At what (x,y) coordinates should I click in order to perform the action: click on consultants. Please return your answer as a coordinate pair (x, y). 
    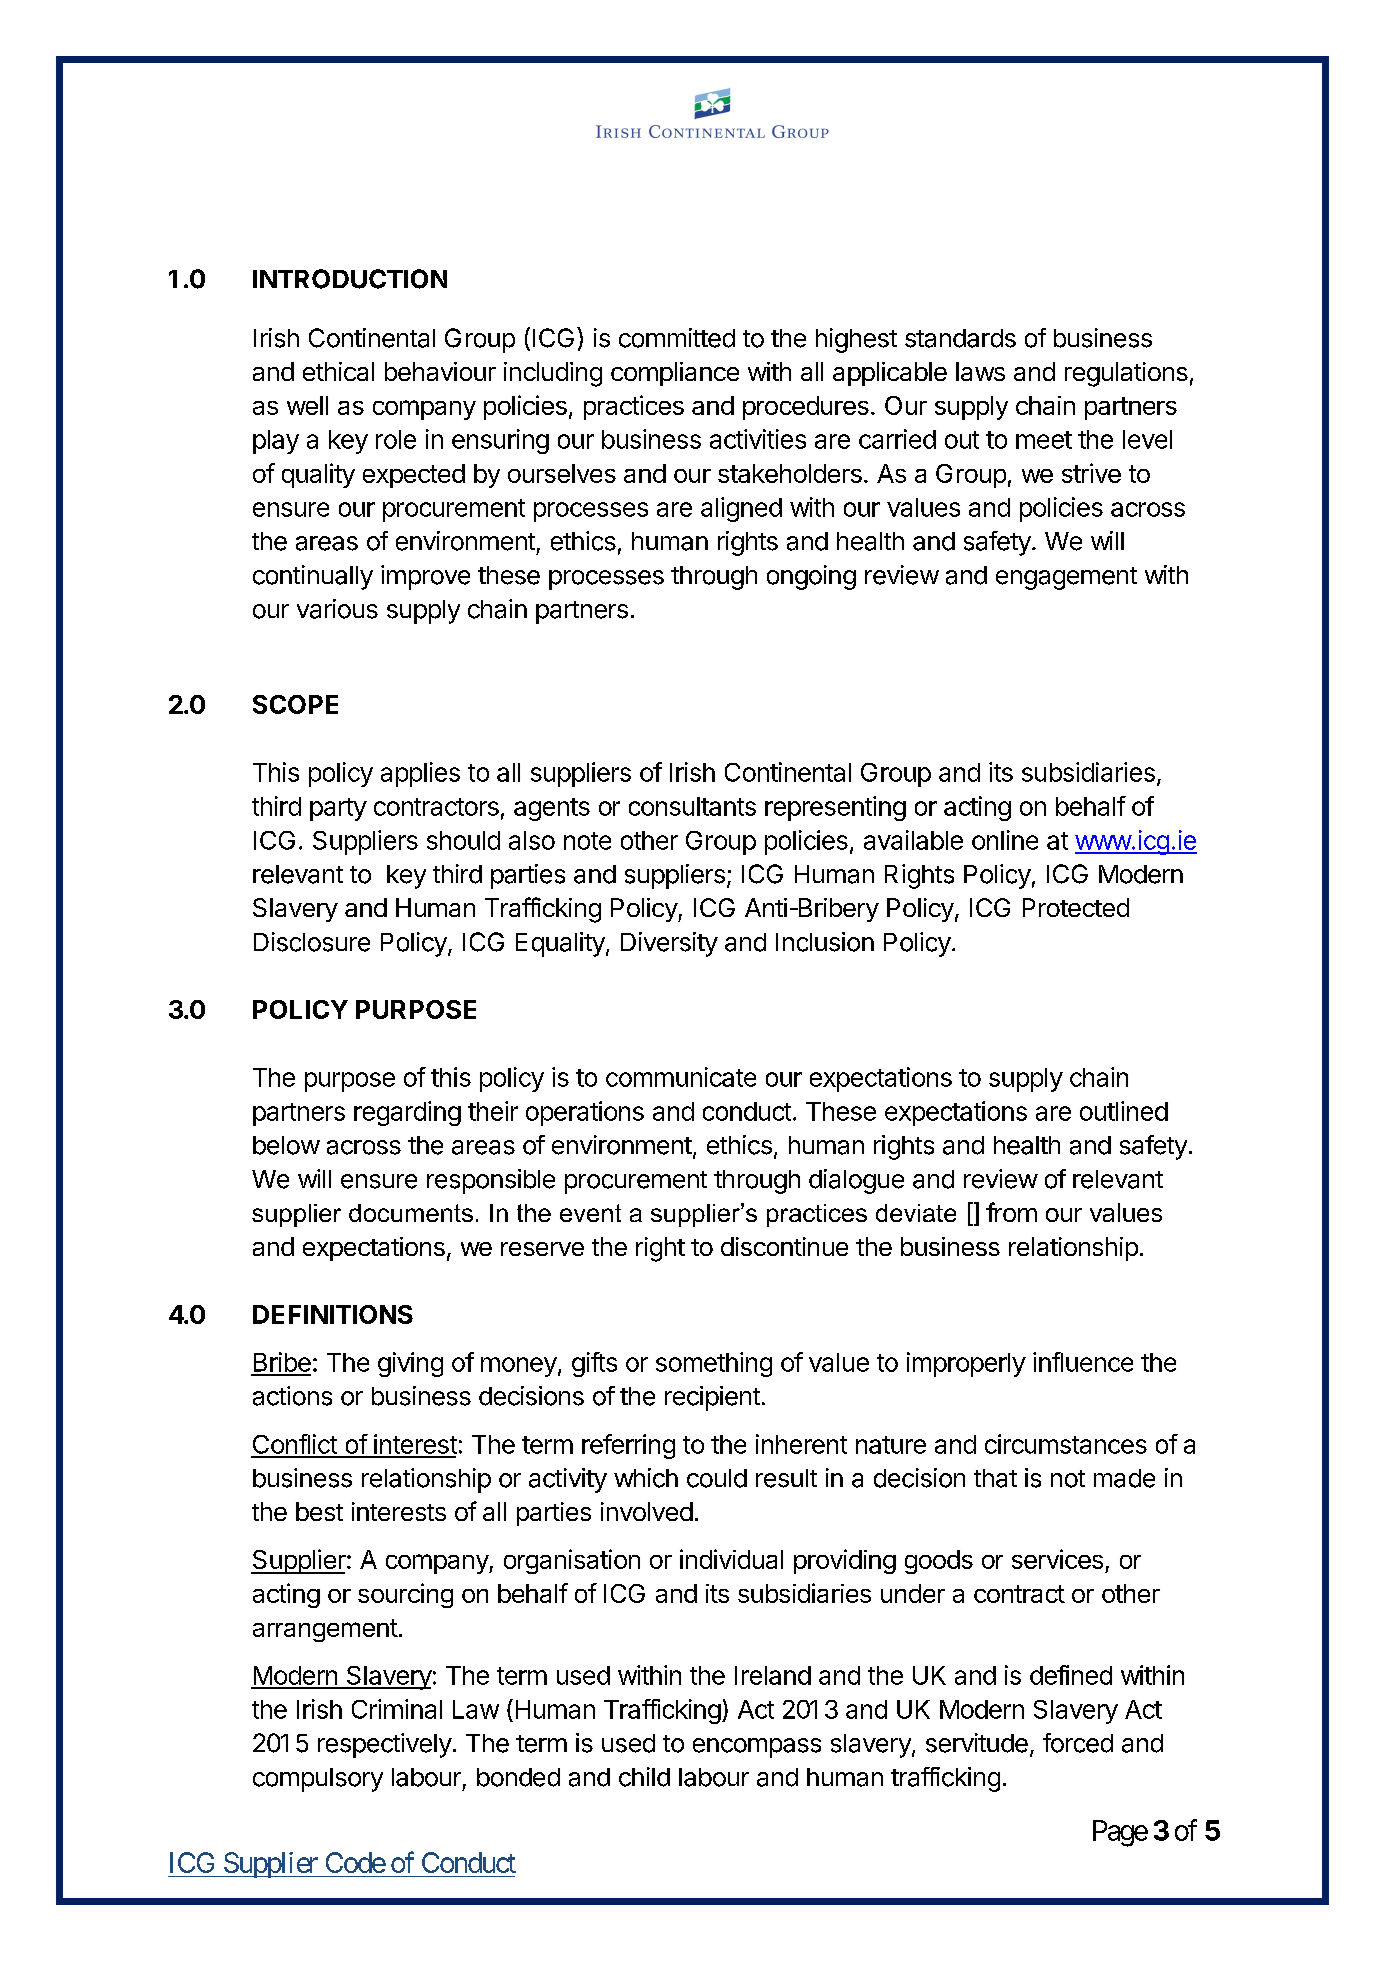
    Looking at the image, I should click on (692, 806).
